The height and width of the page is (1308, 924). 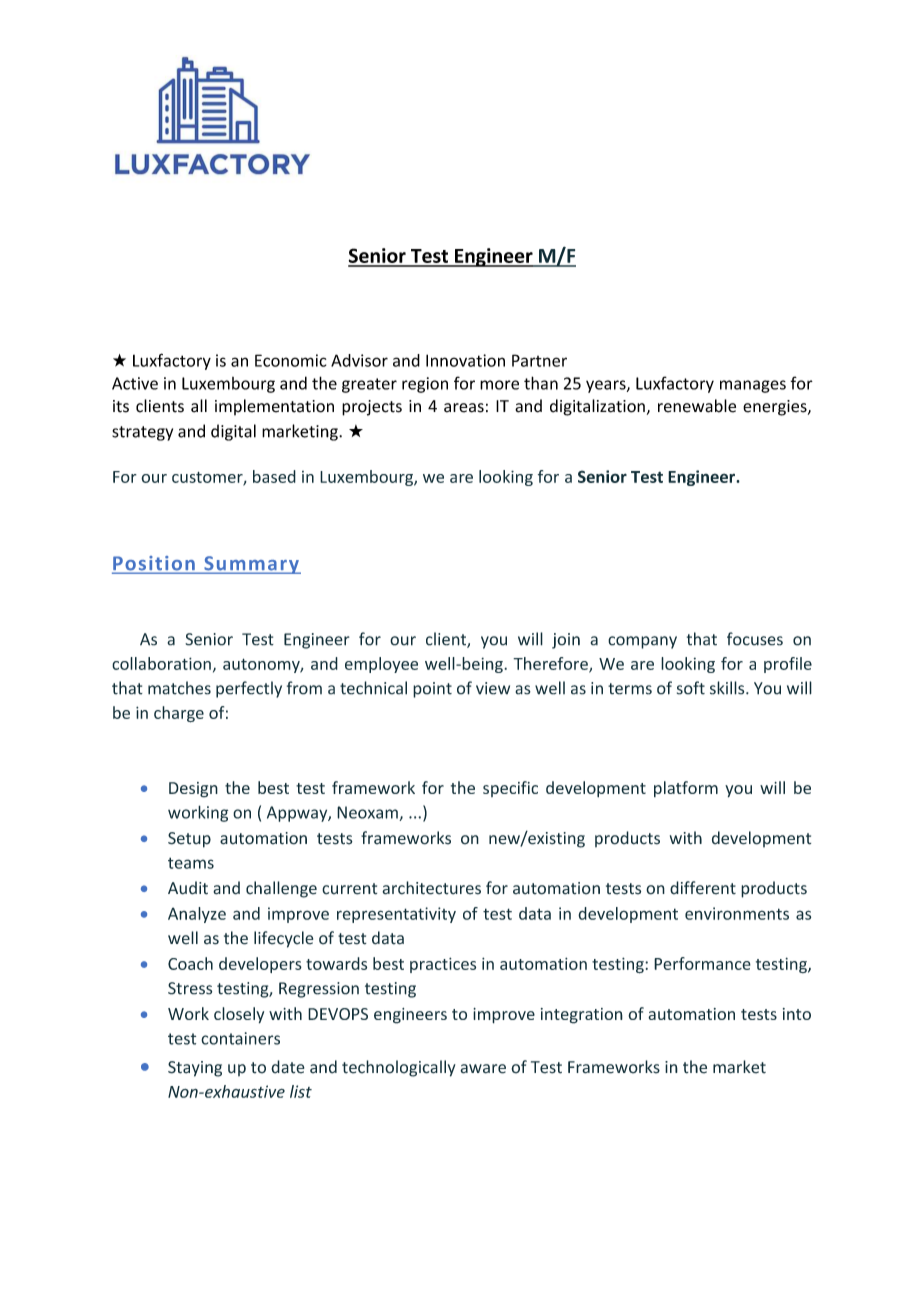 I want to click on Setup, so click(x=189, y=840).
